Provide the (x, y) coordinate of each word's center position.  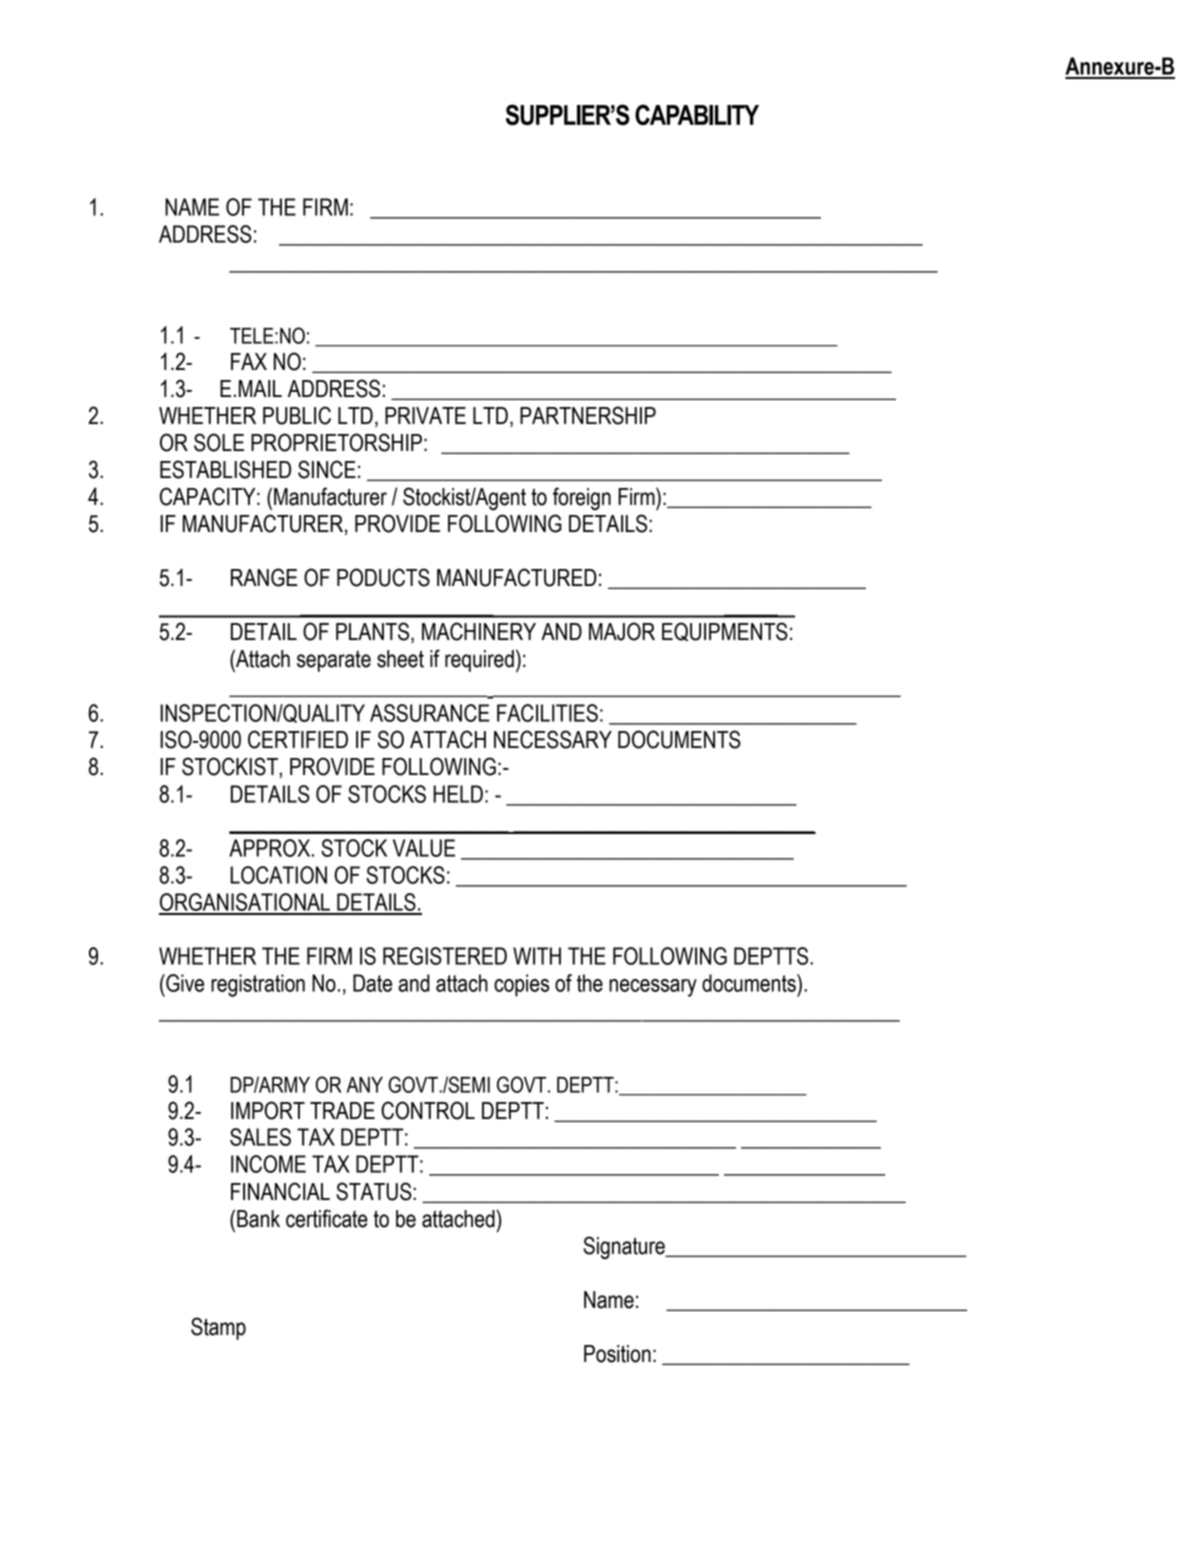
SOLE (219, 442)
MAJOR (622, 631)
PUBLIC (297, 415)
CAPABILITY (697, 114)
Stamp (218, 1328)
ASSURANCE (430, 713)
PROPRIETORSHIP (336, 442)
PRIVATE (425, 415)
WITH (537, 956)
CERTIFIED (298, 739)
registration (258, 985)
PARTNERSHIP (588, 415)
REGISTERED (445, 956)
